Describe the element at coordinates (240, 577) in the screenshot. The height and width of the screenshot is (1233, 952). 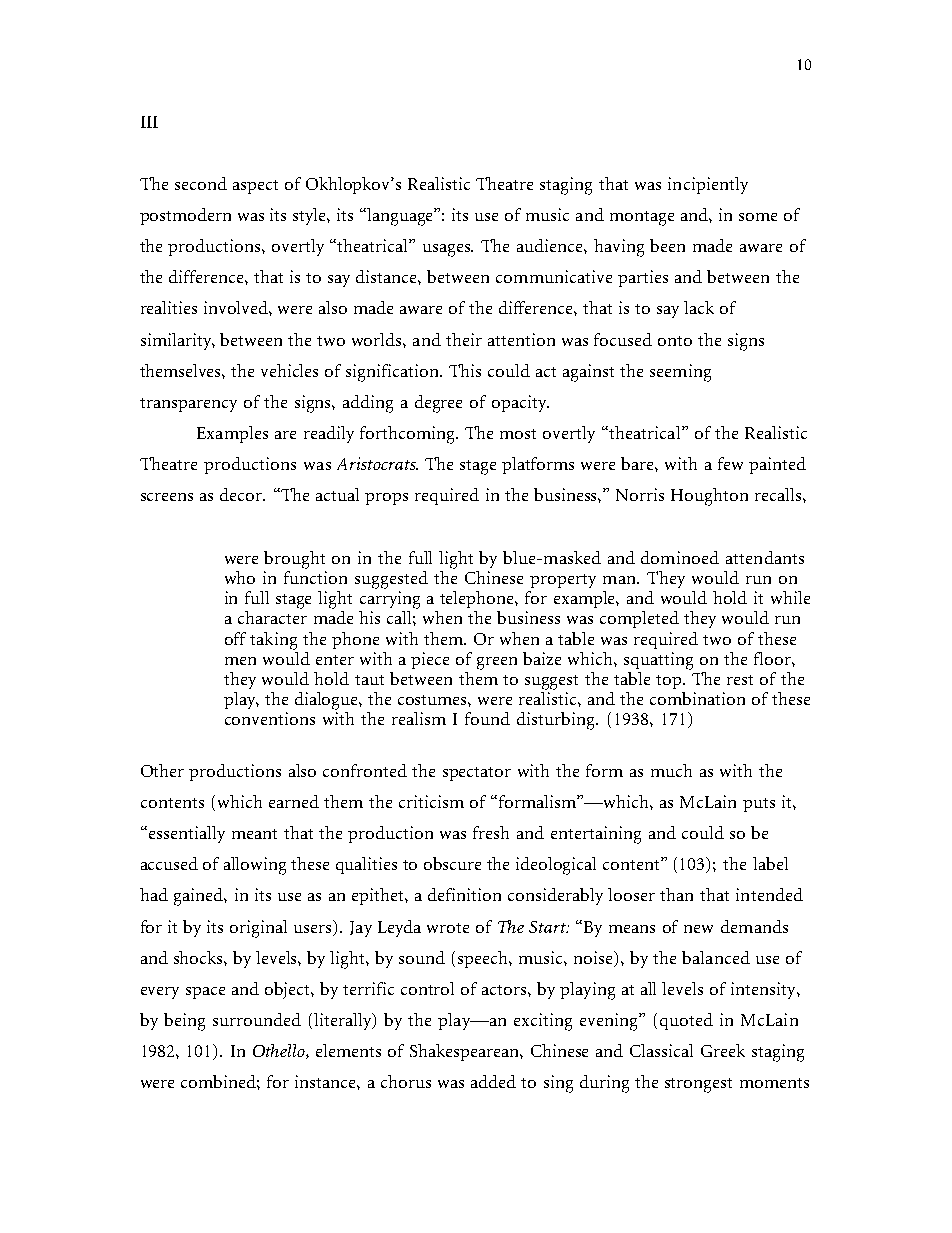
I see `who` at that location.
